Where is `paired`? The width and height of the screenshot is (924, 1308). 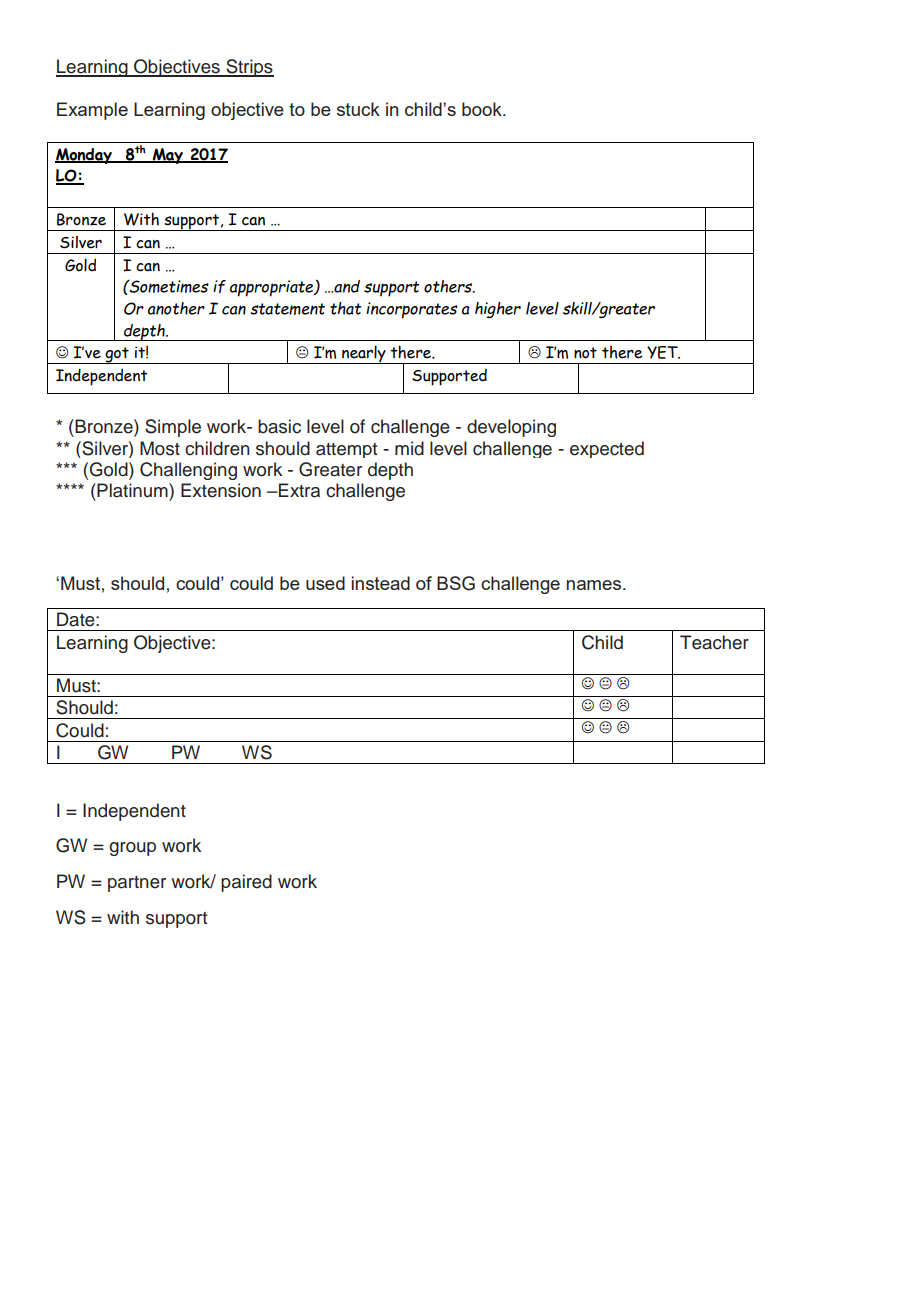 paired is located at coordinates (246, 883).
